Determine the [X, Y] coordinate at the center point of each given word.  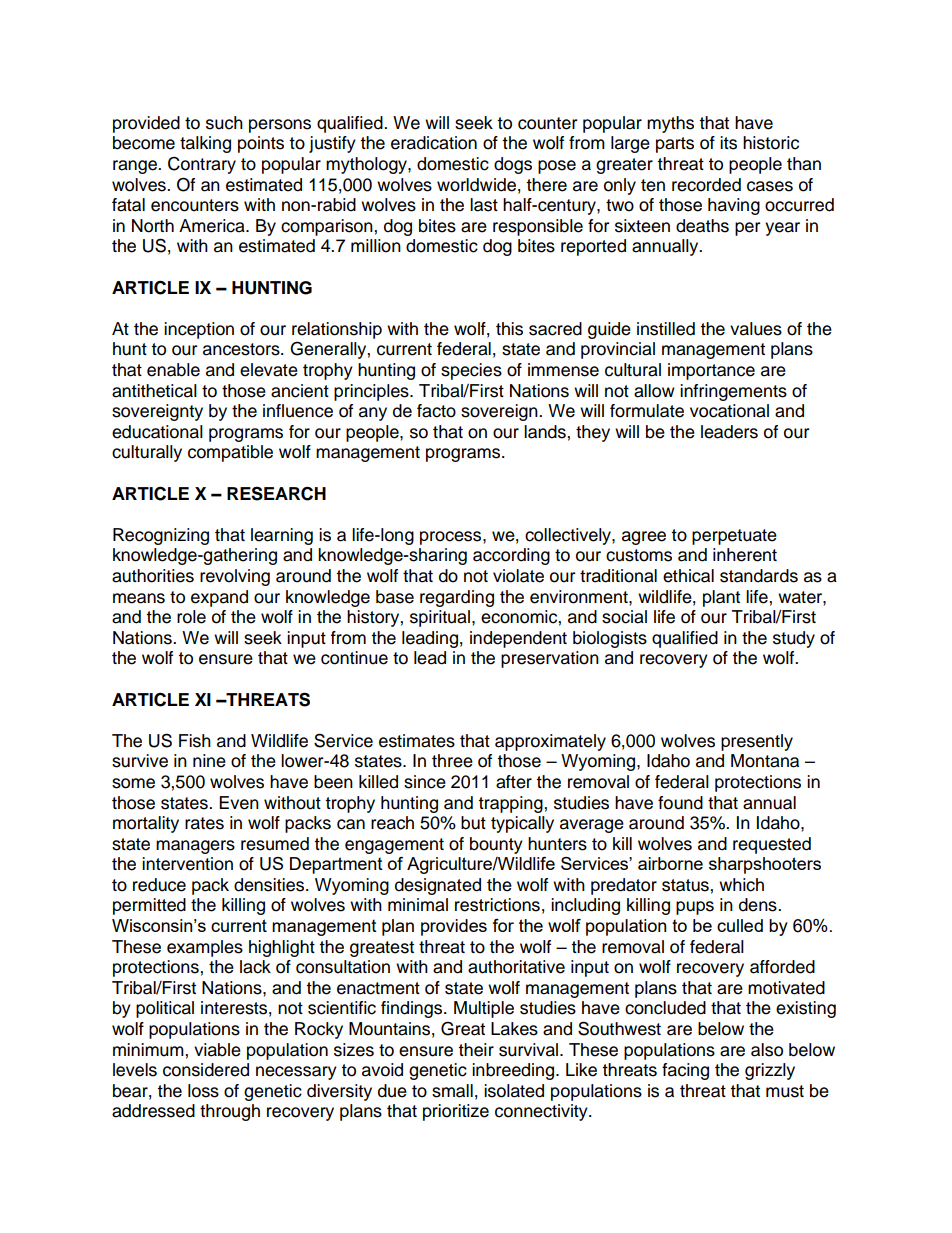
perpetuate [734, 537]
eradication [434, 143]
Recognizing [161, 536]
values [756, 329]
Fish [195, 741]
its [728, 143]
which [741, 885]
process [452, 538]
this [509, 329]
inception [199, 330]
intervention [187, 864]
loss [203, 1091]
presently [757, 742]
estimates [417, 741]
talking [205, 144]
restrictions [497, 905]
